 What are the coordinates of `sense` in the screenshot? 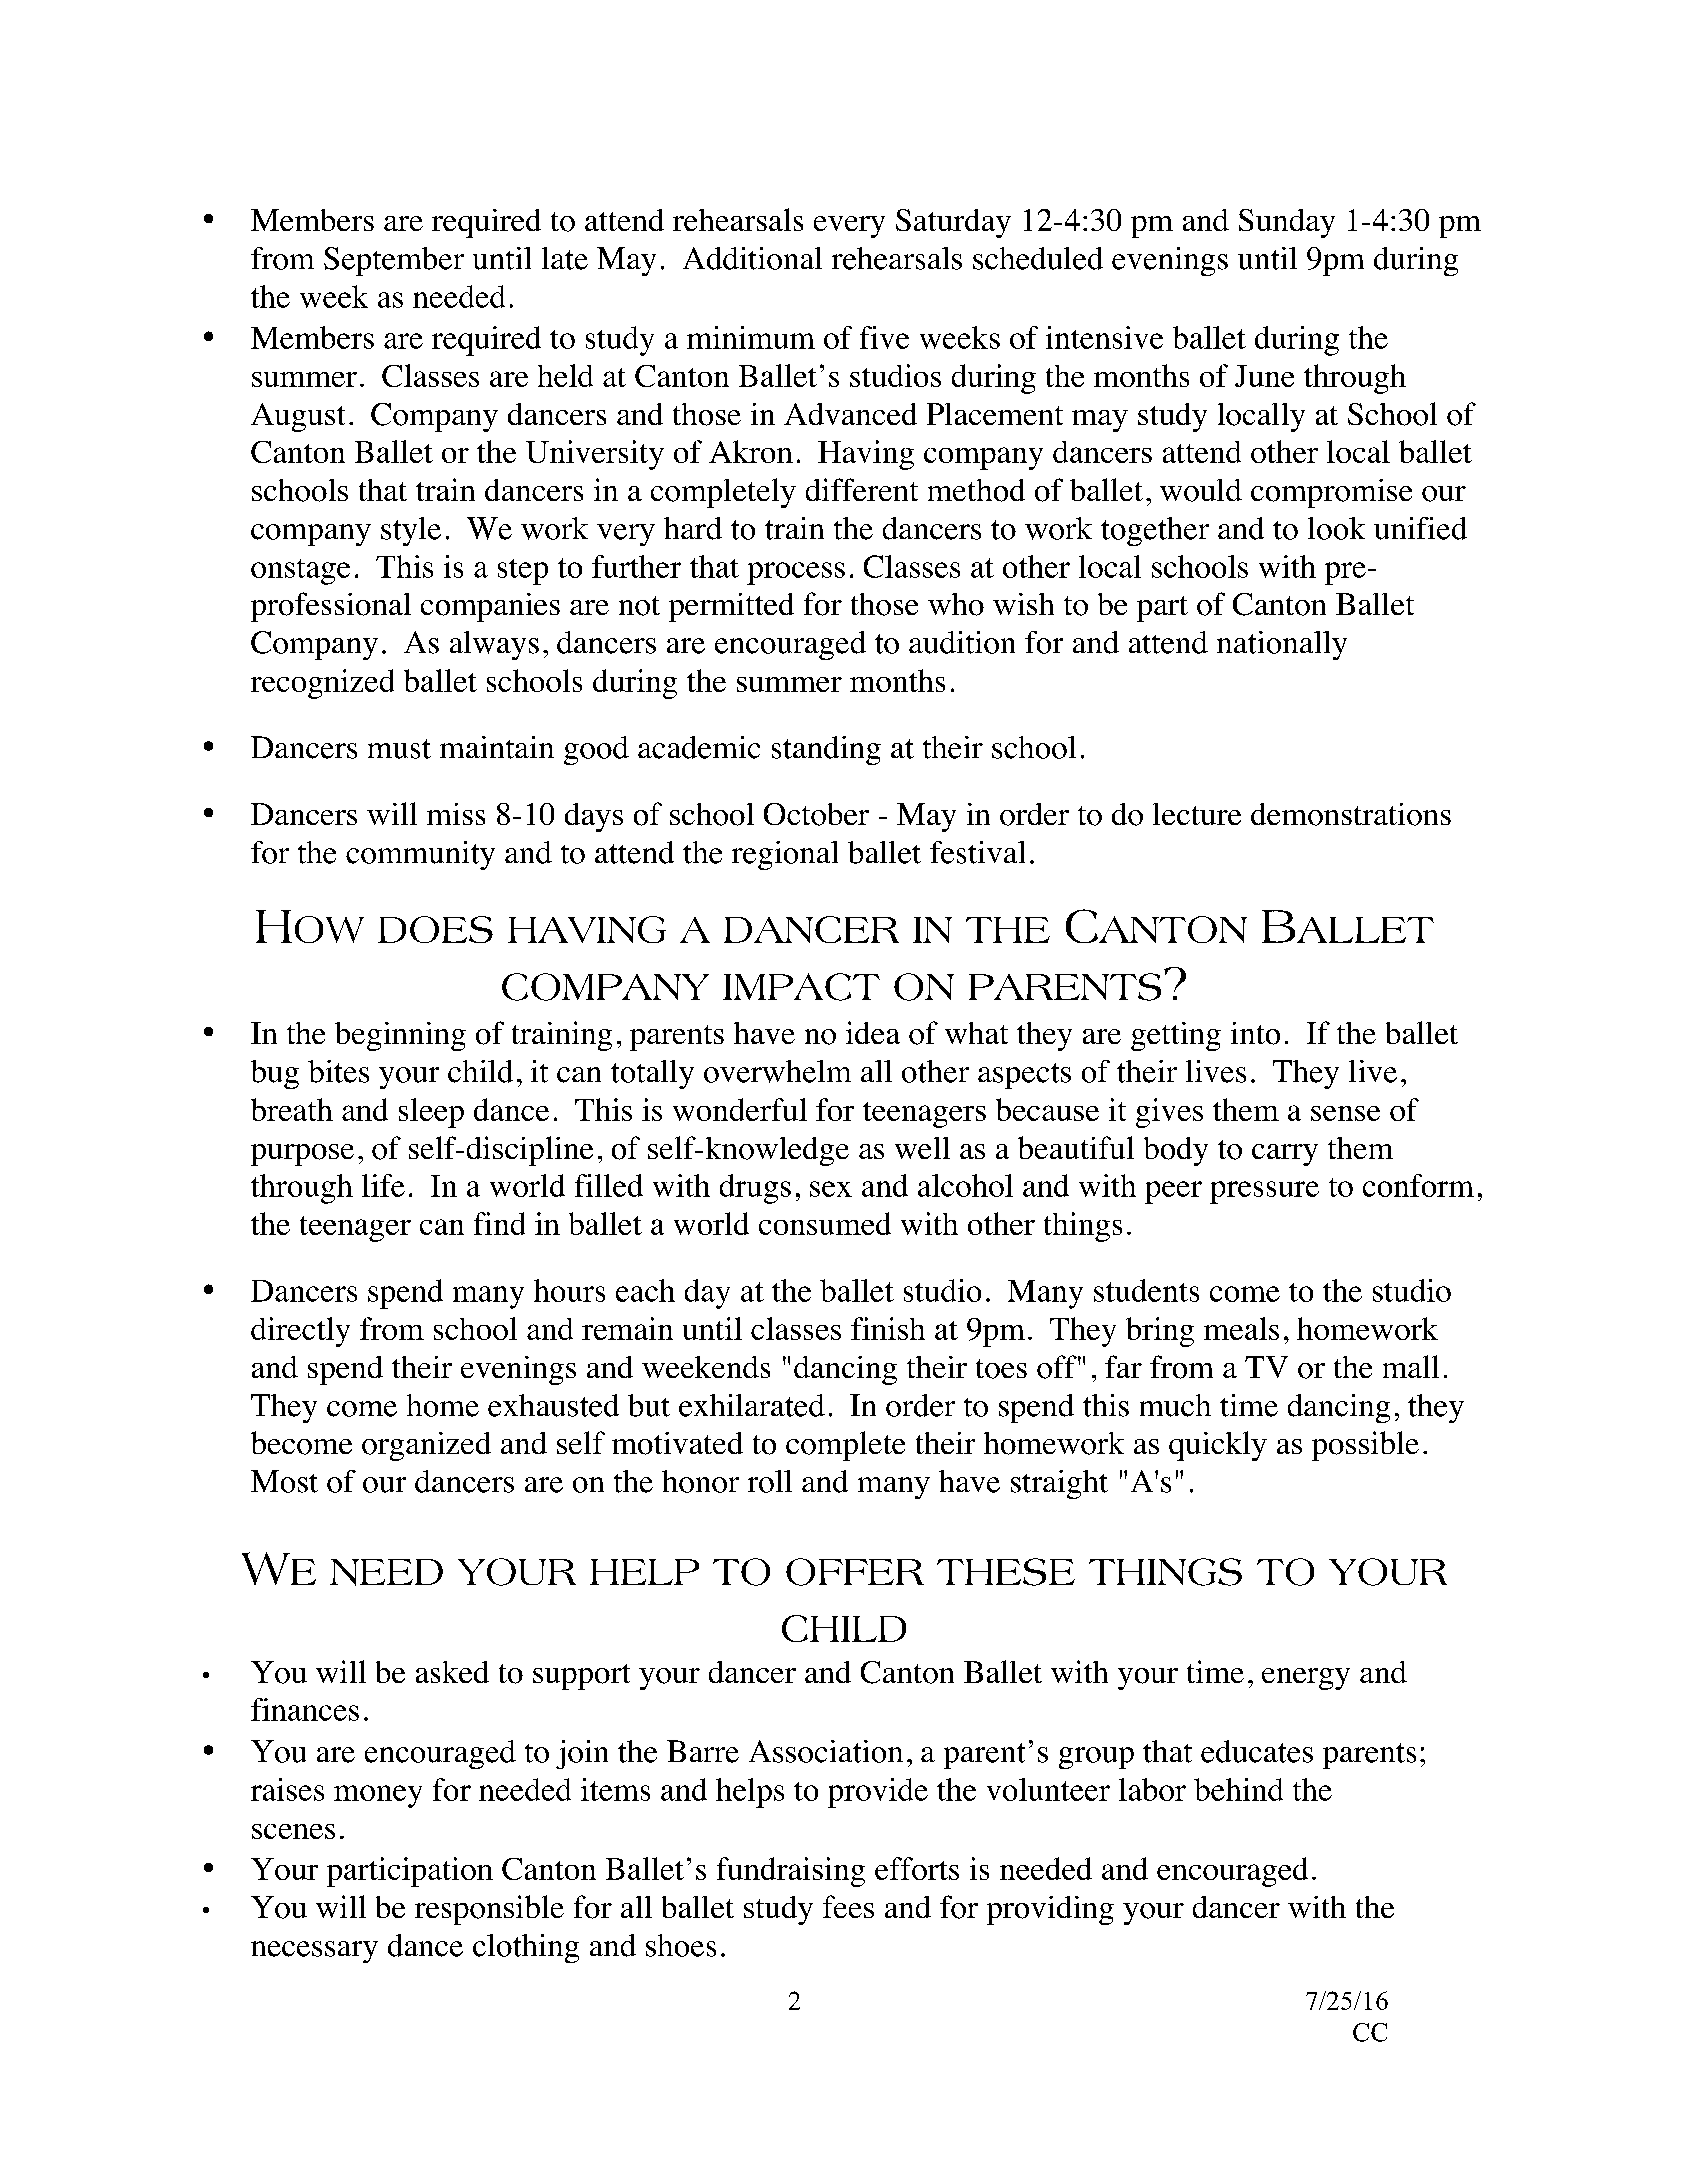 It's located at (1345, 1113).
